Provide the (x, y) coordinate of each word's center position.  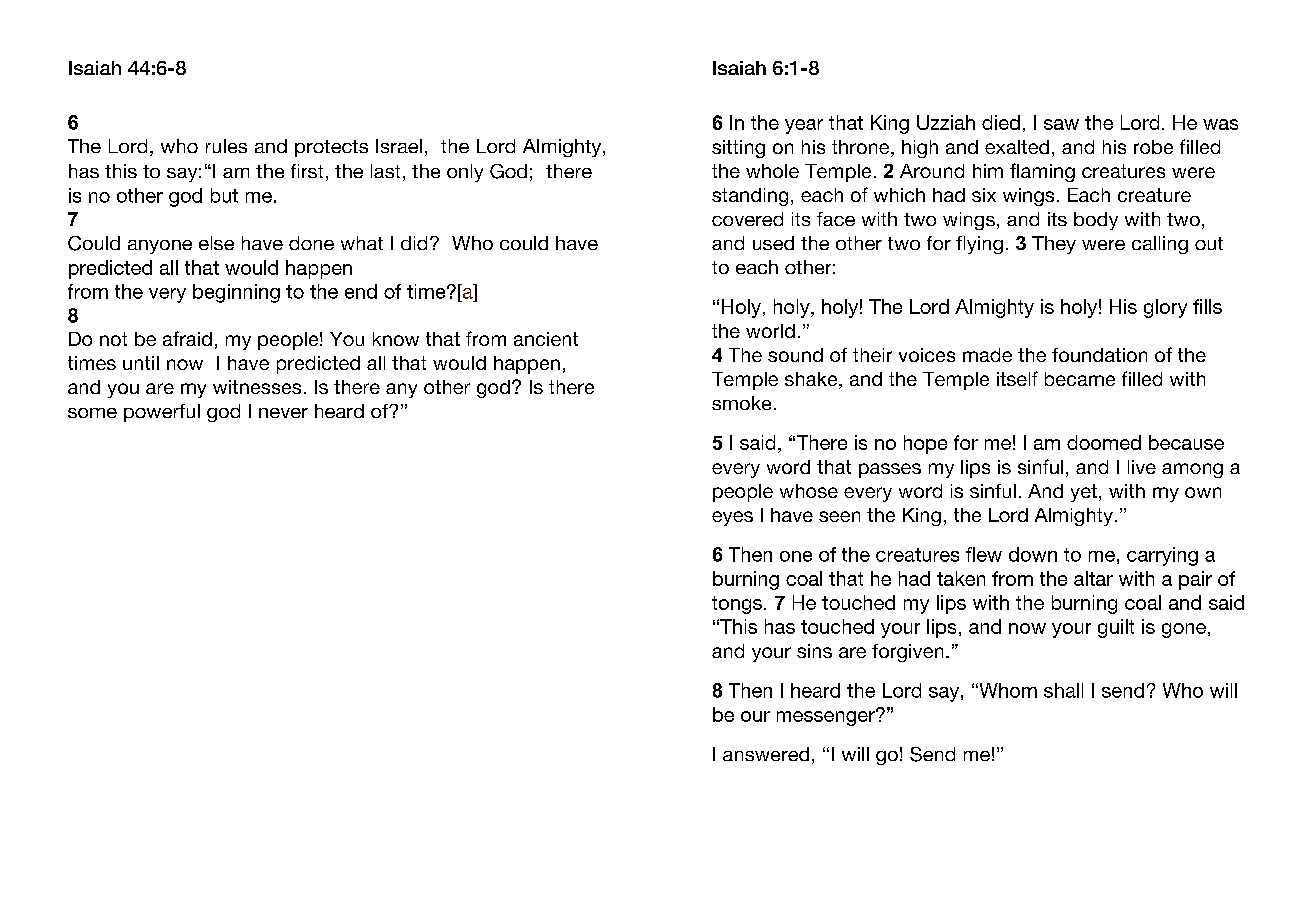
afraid (187, 338)
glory (1165, 308)
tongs (737, 605)
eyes (732, 518)
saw (1061, 124)
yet (1084, 493)
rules (226, 146)
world (770, 331)
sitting (738, 149)
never (283, 413)
